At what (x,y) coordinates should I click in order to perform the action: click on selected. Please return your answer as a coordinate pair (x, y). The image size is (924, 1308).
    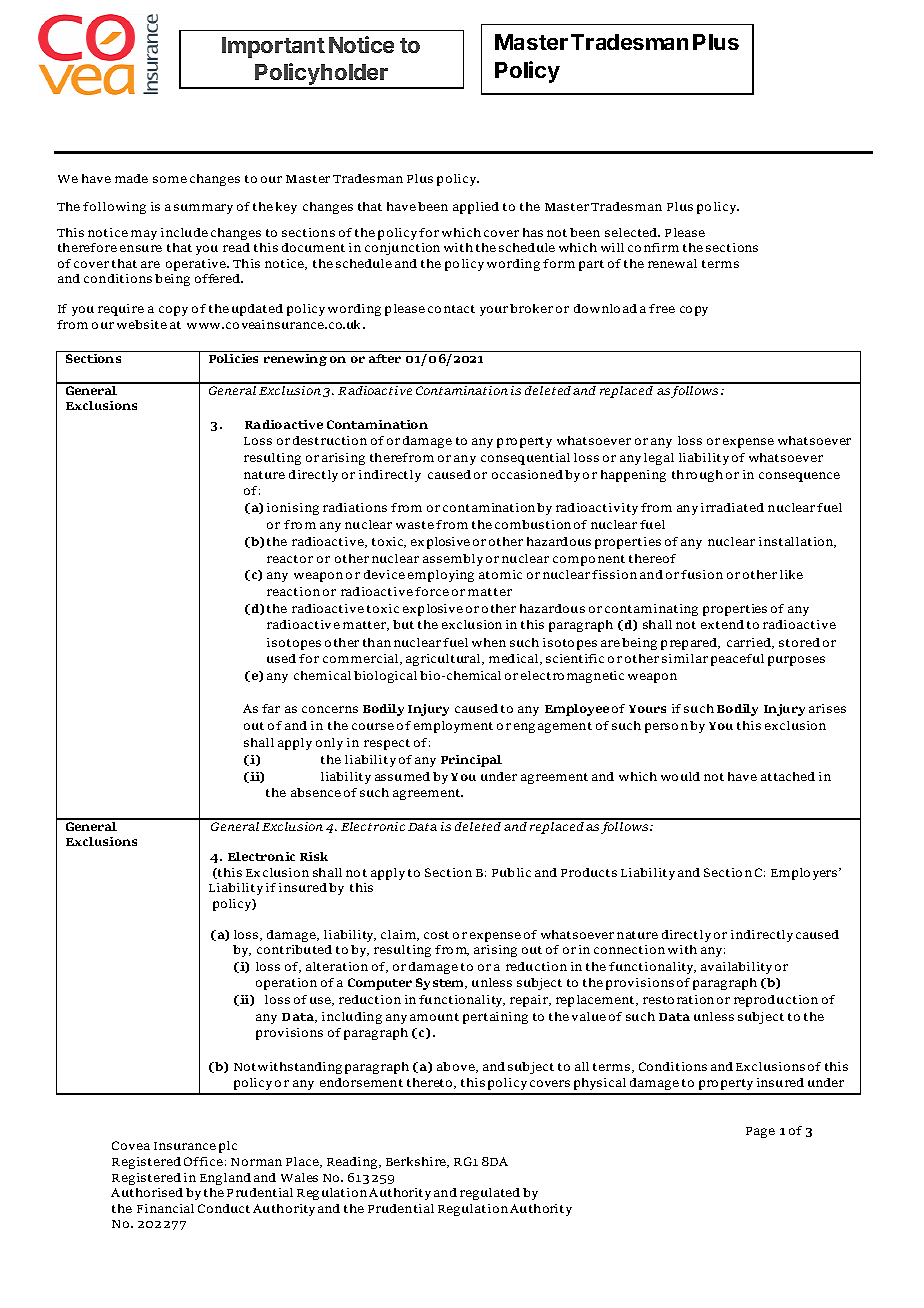
    Looking at the image, I should click on (632, 232).
